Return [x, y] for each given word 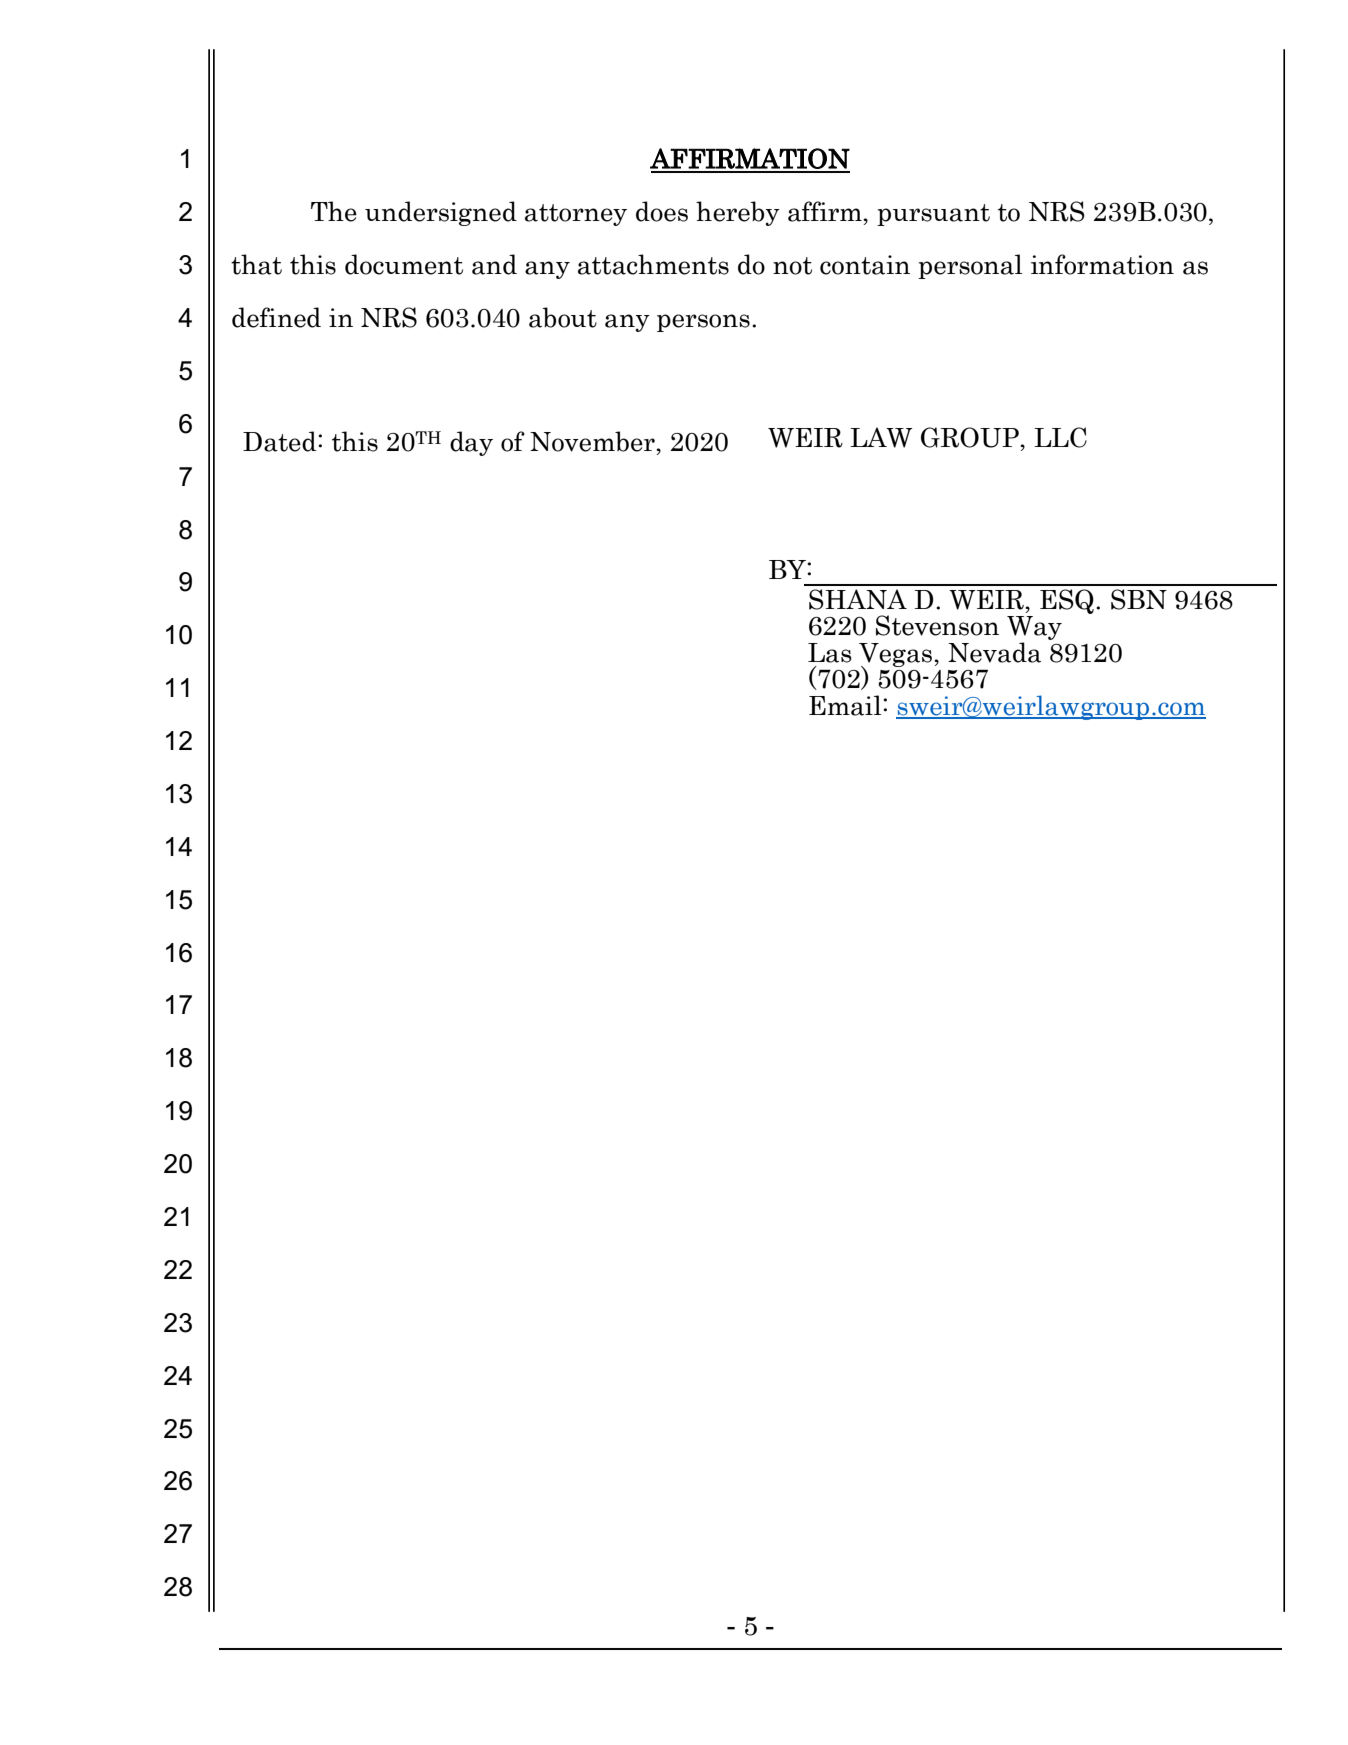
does [662, 211]
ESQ [1067, 601]
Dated [281, 441]
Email [846, 705]
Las [830, 653]
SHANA [858, 599]
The [334, 211]
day [471, 443]
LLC [1060, 437]
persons [703, 323]
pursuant [933, 215]
